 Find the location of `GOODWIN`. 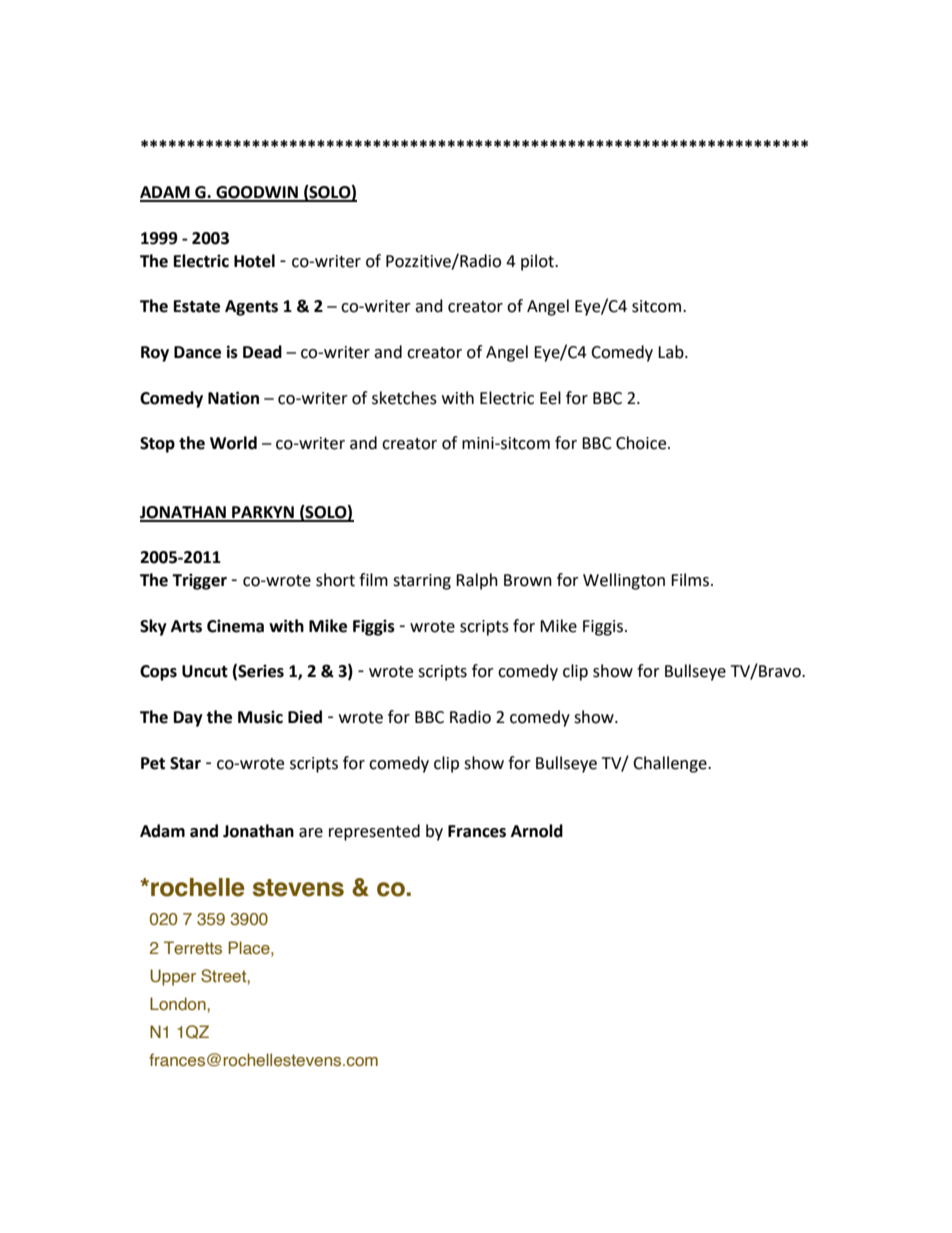

GOODWIN is located at coordinates (257, 193).
